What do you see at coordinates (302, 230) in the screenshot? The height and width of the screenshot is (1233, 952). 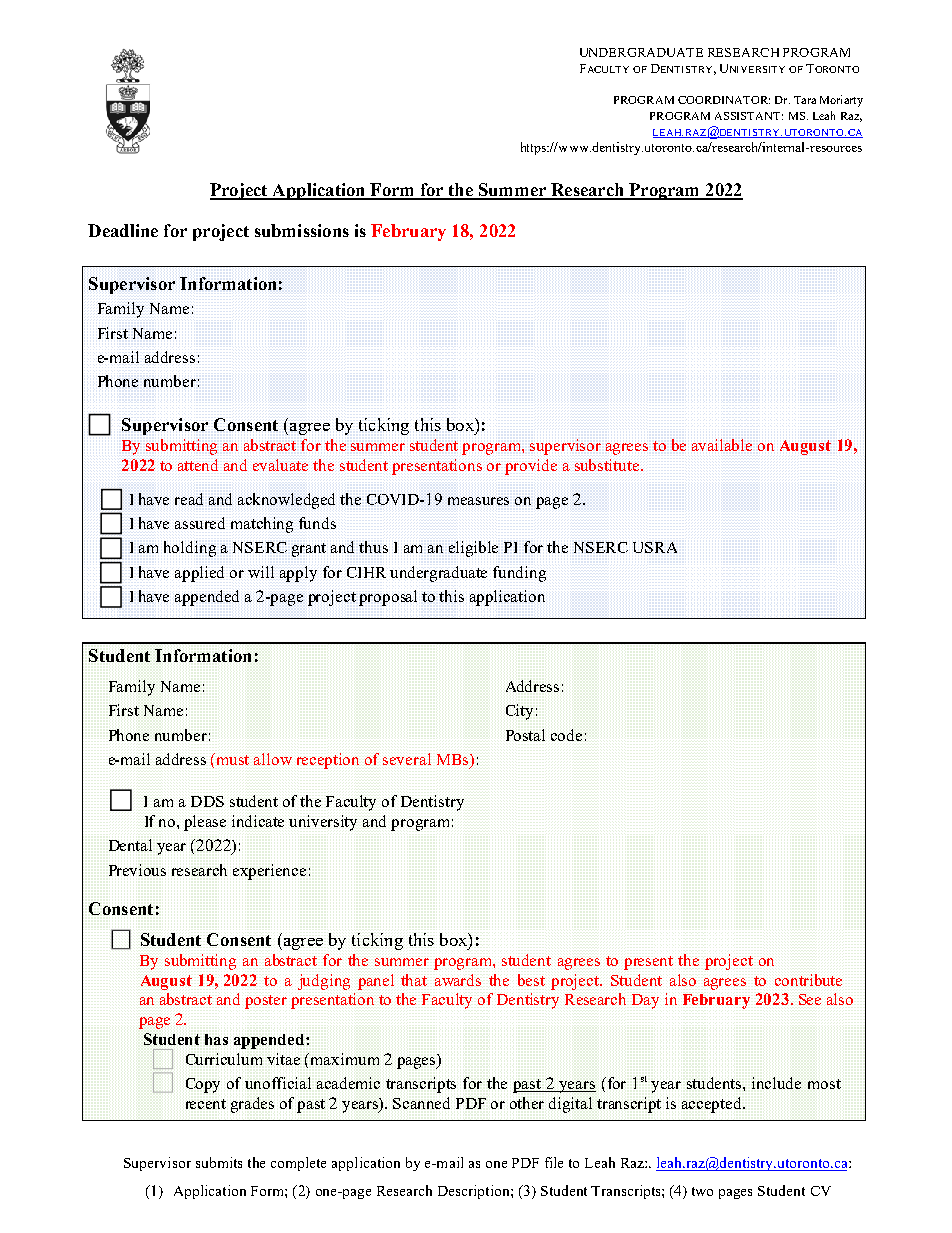 I see `submissions` at bounding box center [302, 230].
